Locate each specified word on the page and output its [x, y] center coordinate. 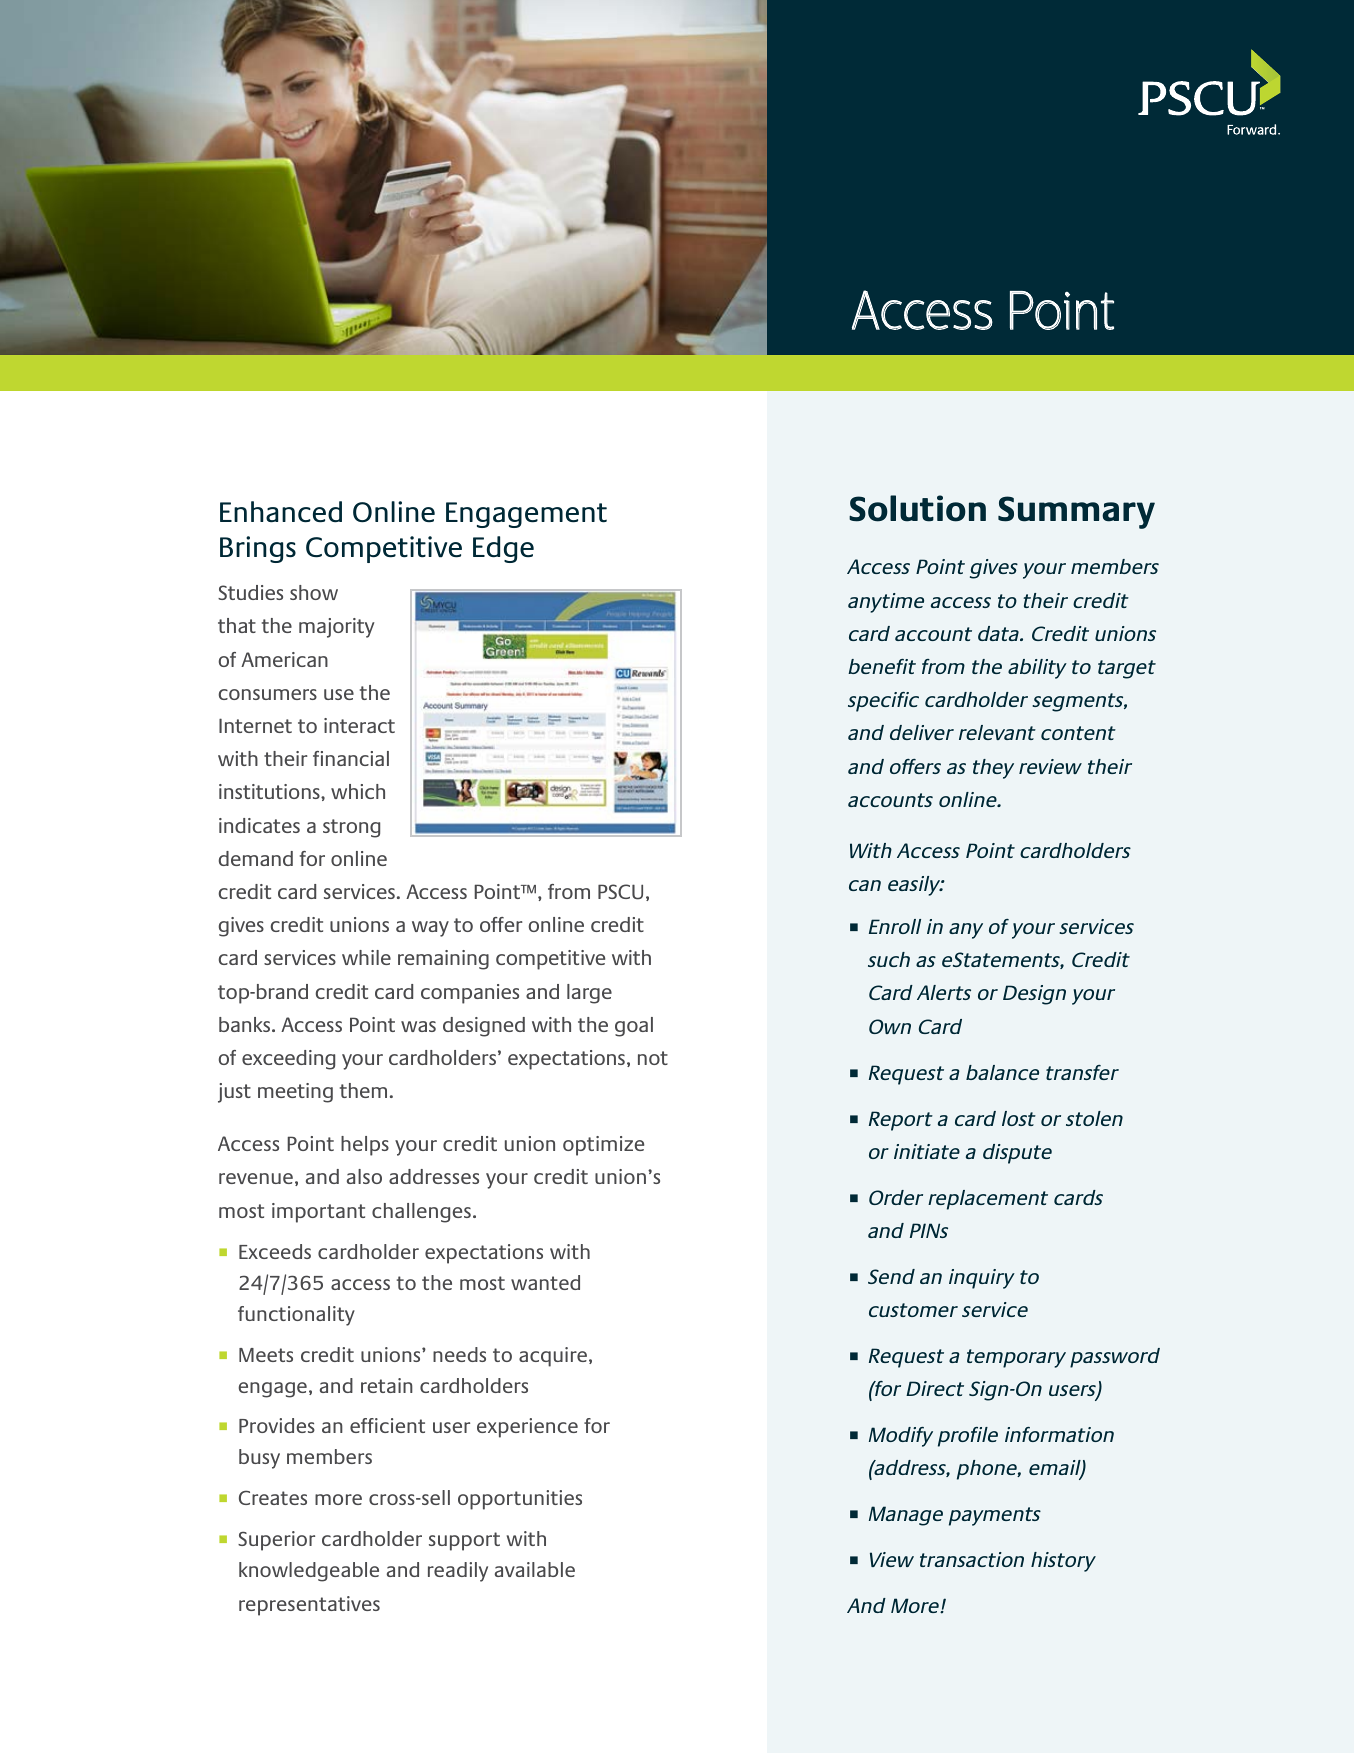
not [653, 1058]
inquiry [982, 1279]
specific [883, 702]
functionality [296, 1316]
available [535, 1569]
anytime [886, 603]
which [358, 791]
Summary [1076, 512]
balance [1002, 1072]
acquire [553, 1357]
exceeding [288, 1060]
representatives [309, 1606]
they [993, 769]
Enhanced [281, 512]
